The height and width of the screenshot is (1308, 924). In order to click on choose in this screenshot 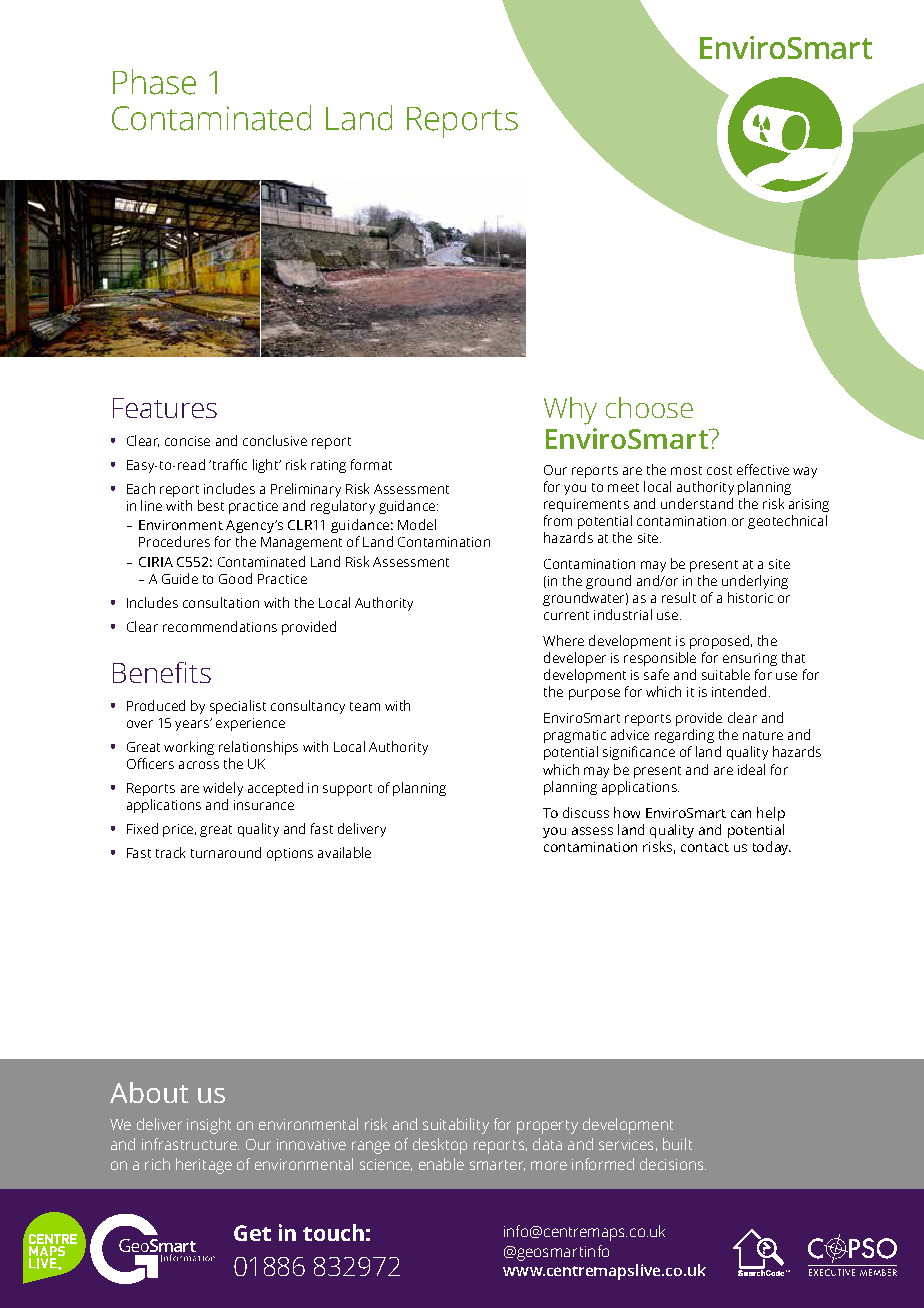, I will do `click(649, 407)`.
